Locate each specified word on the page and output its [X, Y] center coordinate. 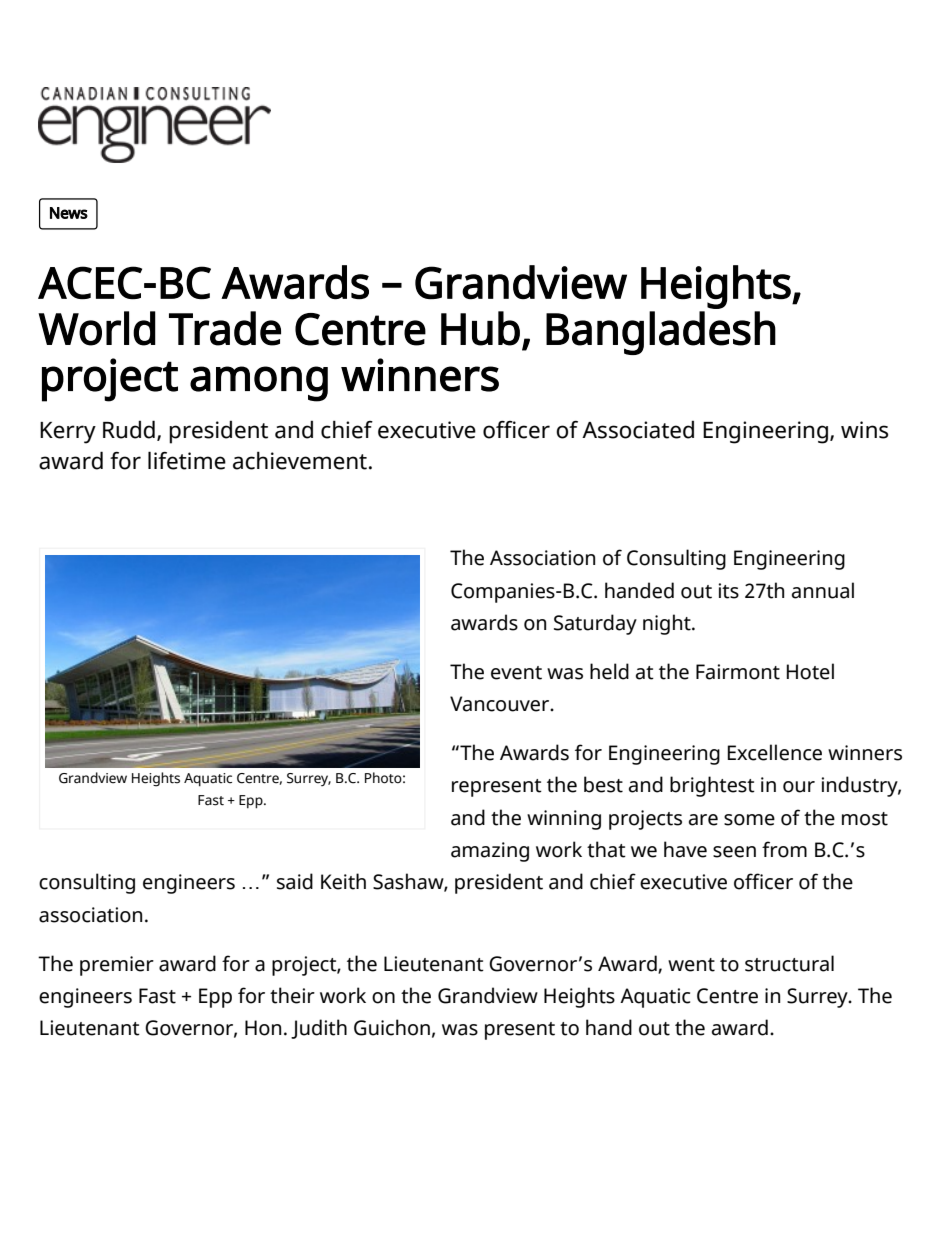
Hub [480, 328]
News [69, 213]
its [729, 591]
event [516, 673]
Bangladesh [661, 333]
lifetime [187, 460]
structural [789, 963]
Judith [319, 1029]
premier [117, 966]
